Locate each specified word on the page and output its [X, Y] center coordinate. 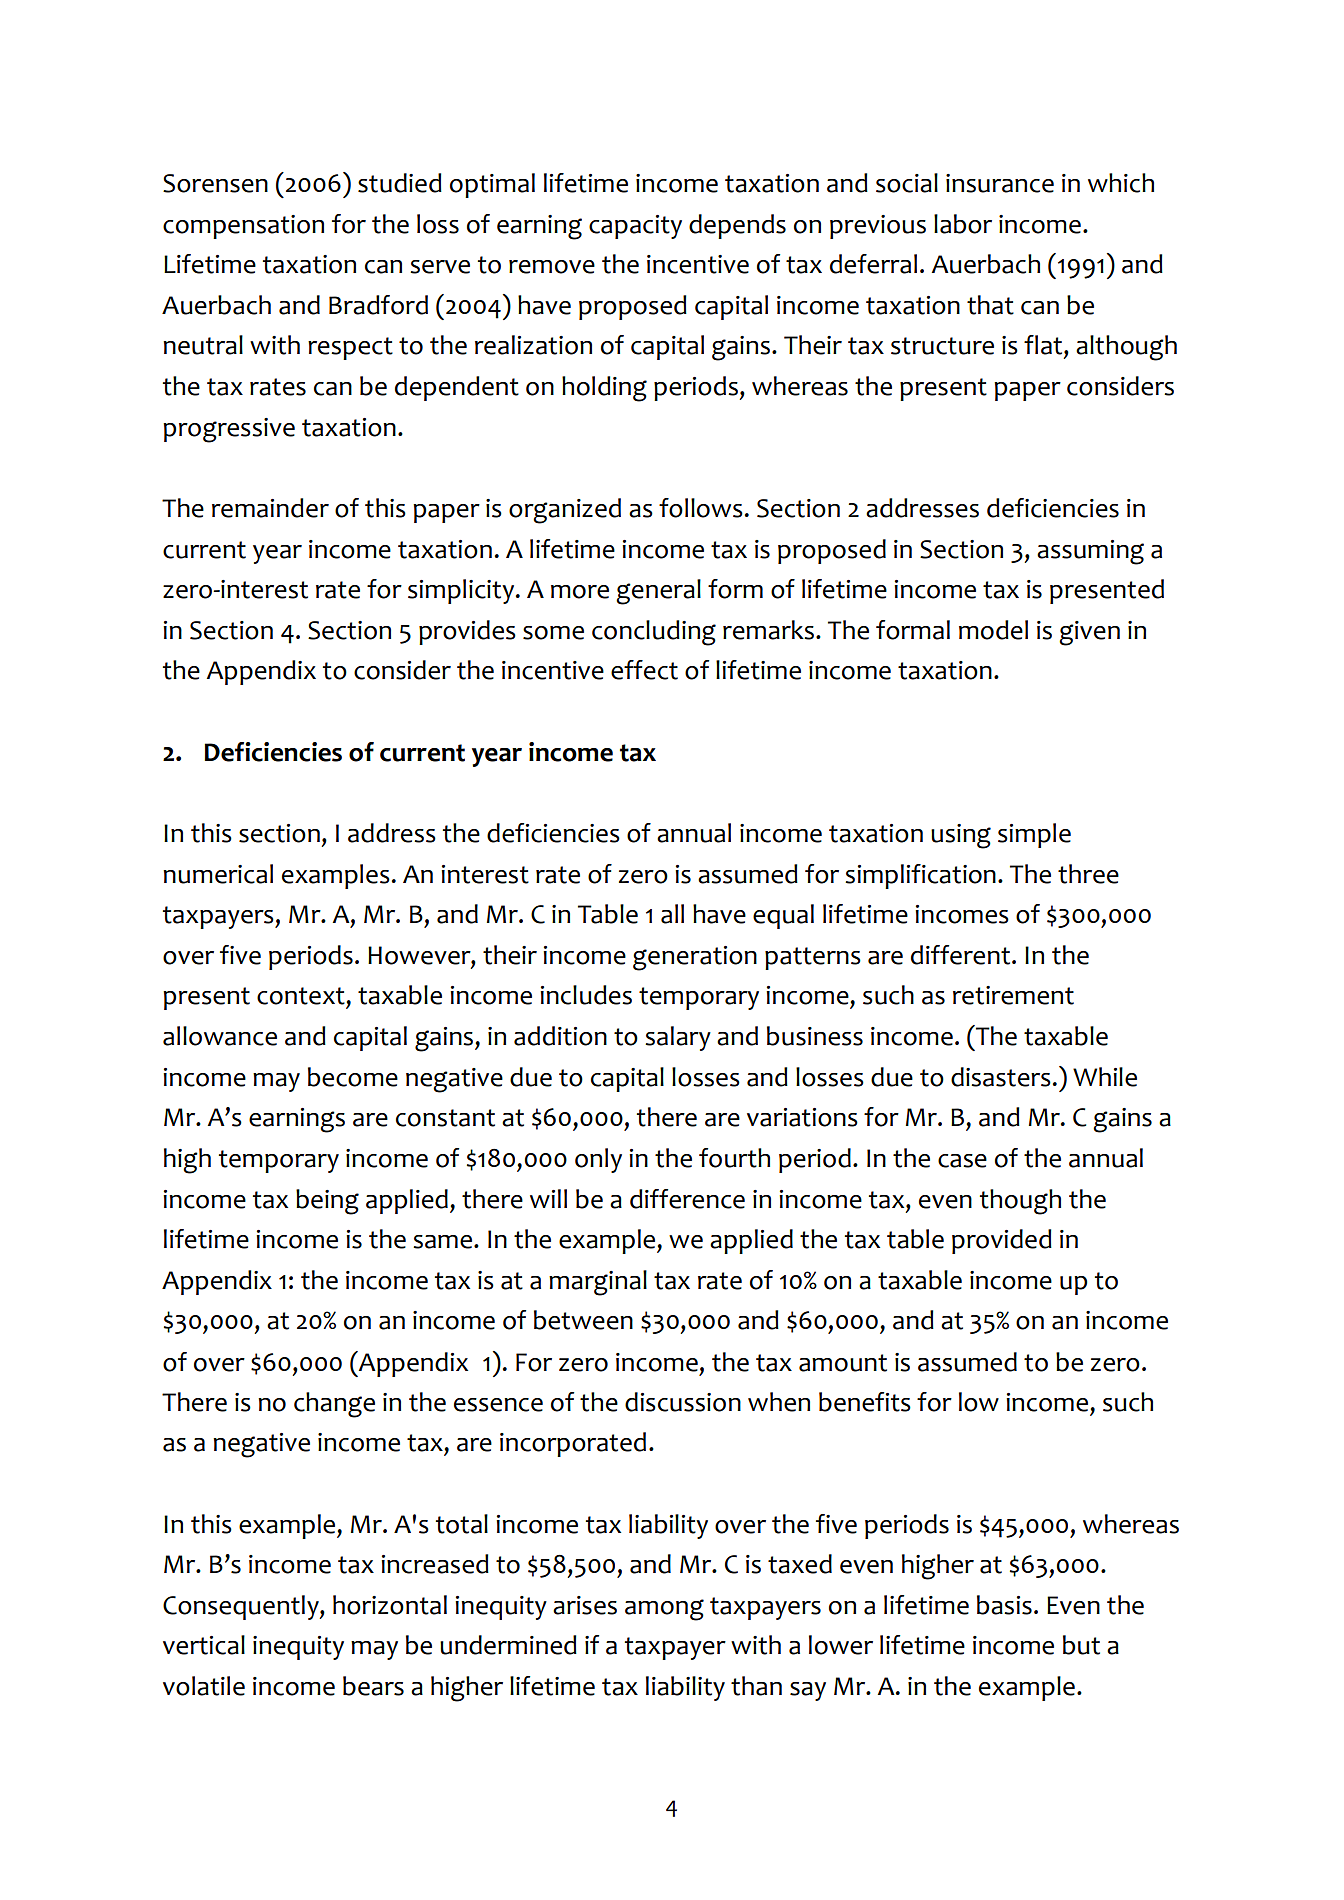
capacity [635, 227]
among [664, 1610]
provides [467, 632]
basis [1004, 1605]
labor [963, 224]
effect [644, 670]
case [962, 1161]
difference [687, 1199]
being [327, 1202]
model [993, 630]
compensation [243, 227]
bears [373, 1686]
